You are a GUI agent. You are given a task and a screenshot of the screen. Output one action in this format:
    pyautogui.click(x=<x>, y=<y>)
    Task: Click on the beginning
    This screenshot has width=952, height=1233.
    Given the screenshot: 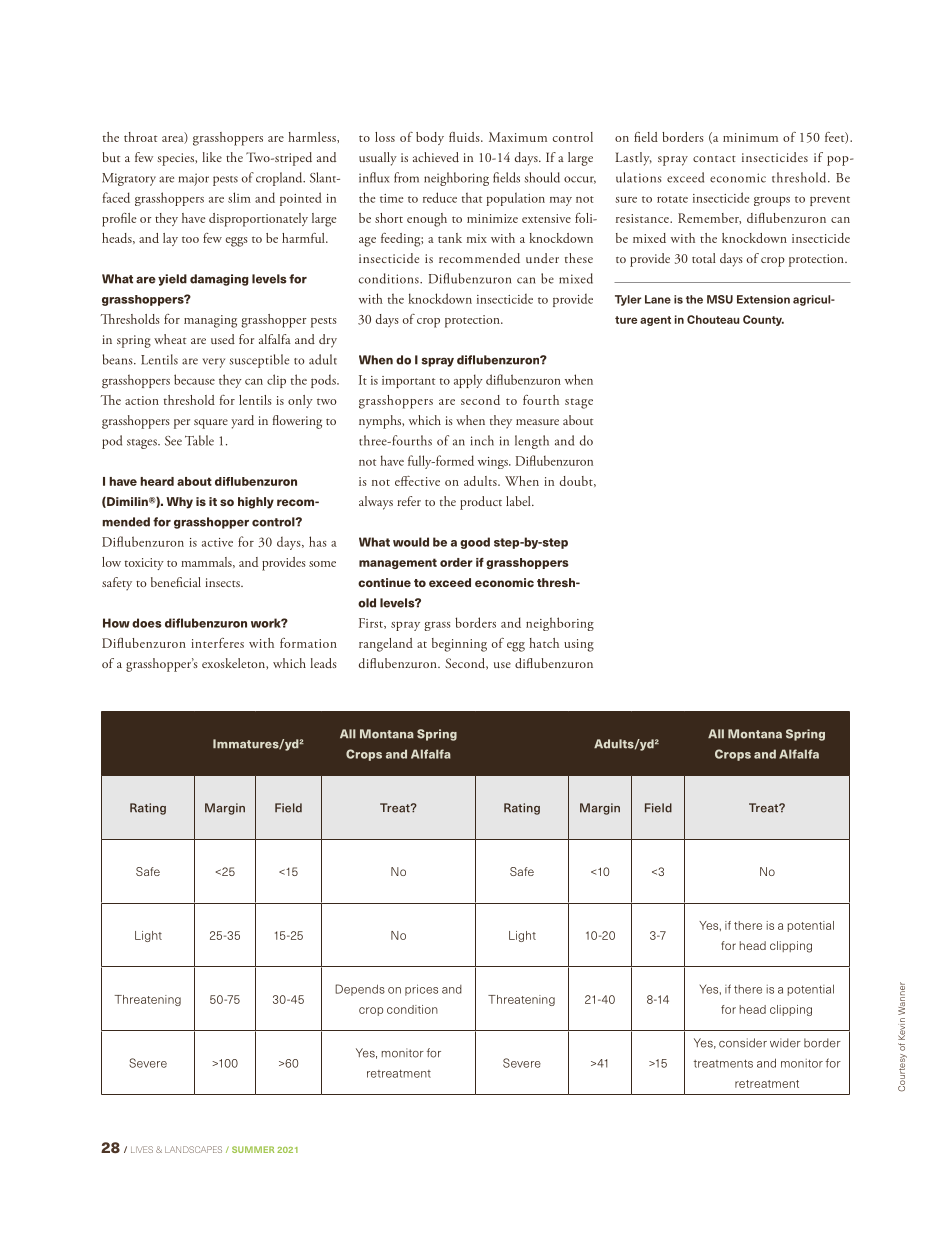 What is the action you would take?
    pyautogui.click(x=459, y=645)
